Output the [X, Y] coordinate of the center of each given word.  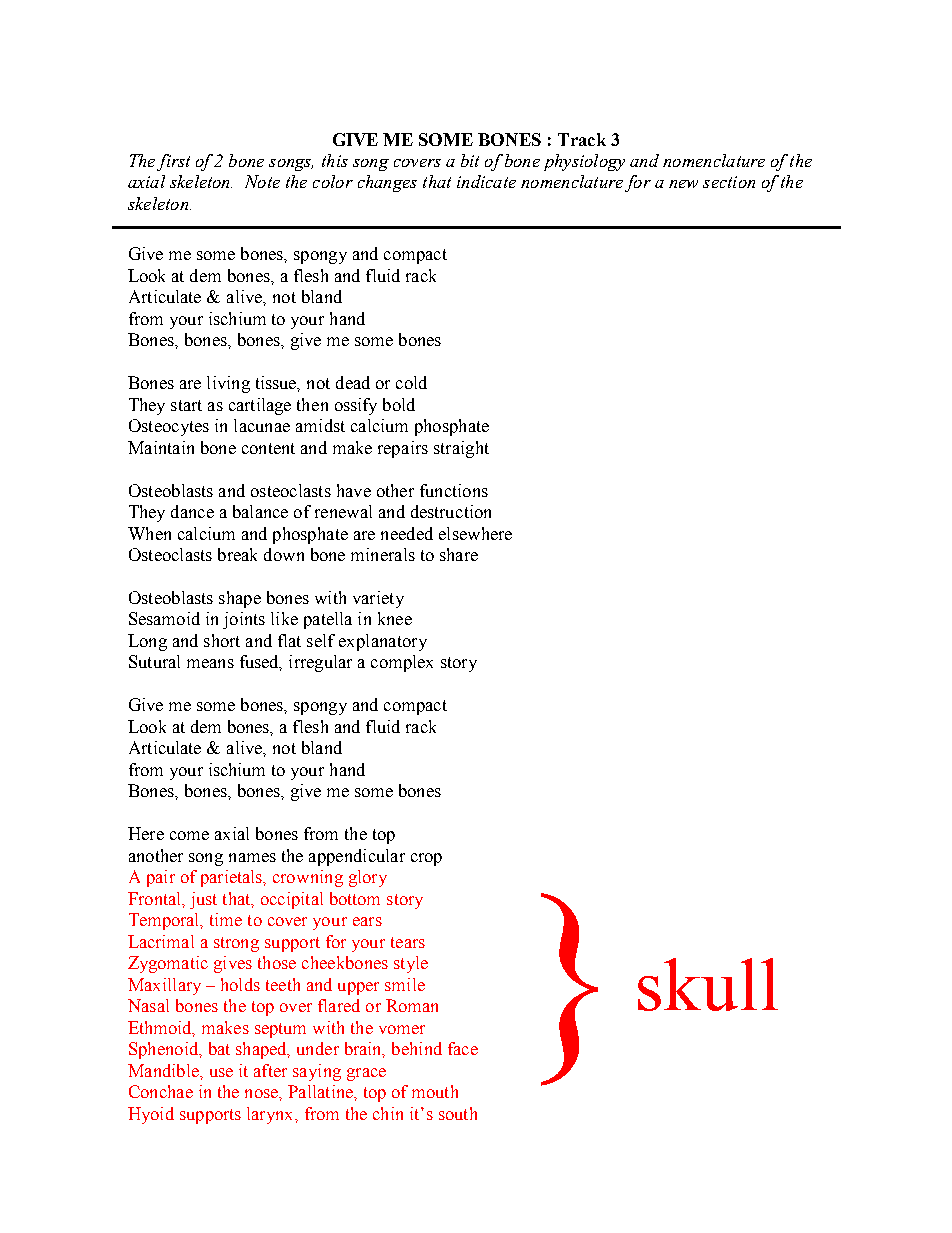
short [222, 640]
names [252, 857]
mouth [435, 1091]
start [186, 405]
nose [262, 1093]
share [459, 554]
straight [461, 449]
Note [262, 181]
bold [399, 404]
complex [402, 663]
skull [708, 984]
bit [470, 160]
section [729, 182]
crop [426, 859]
